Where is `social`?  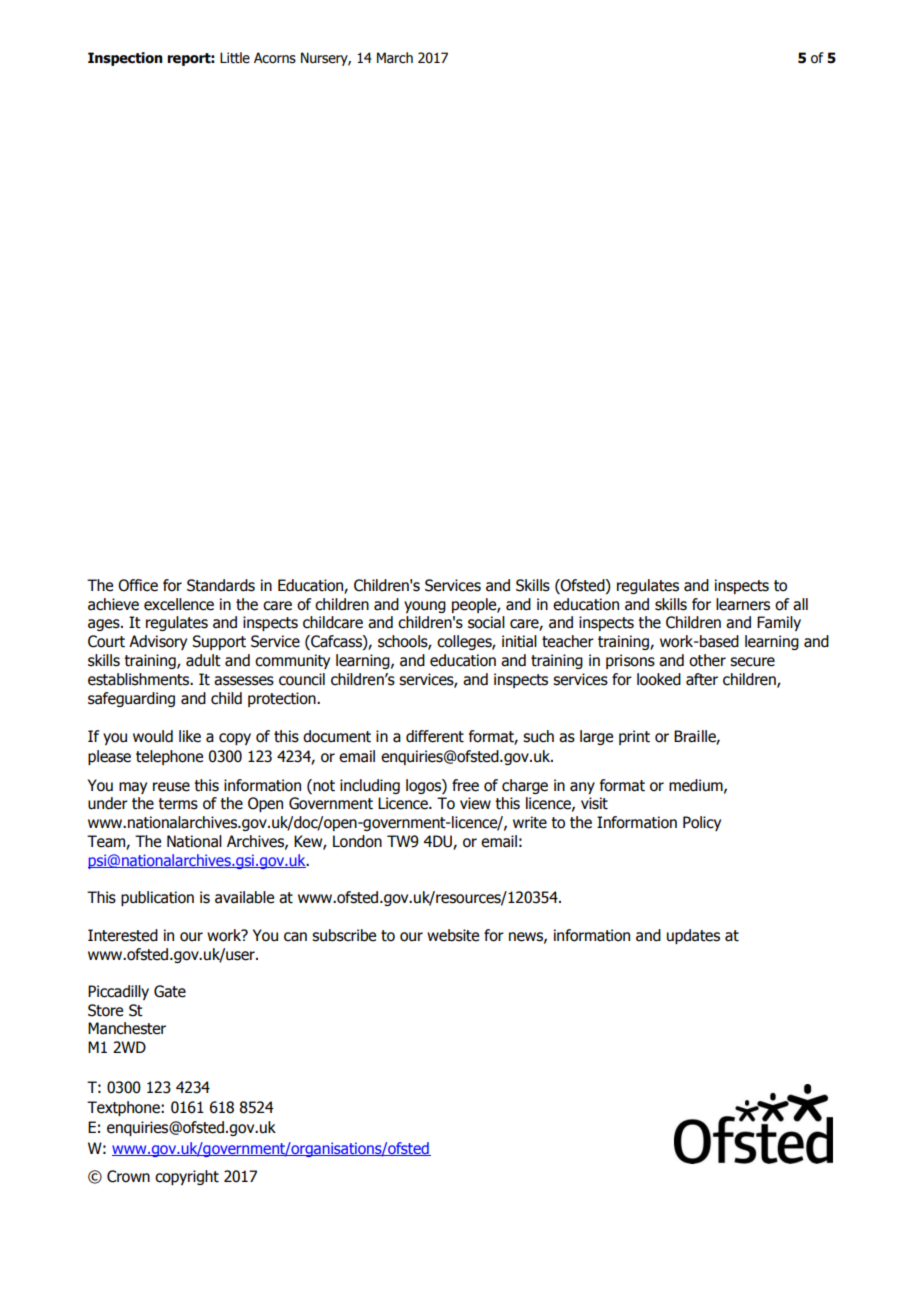
social is located at coordinates (486, 622).
